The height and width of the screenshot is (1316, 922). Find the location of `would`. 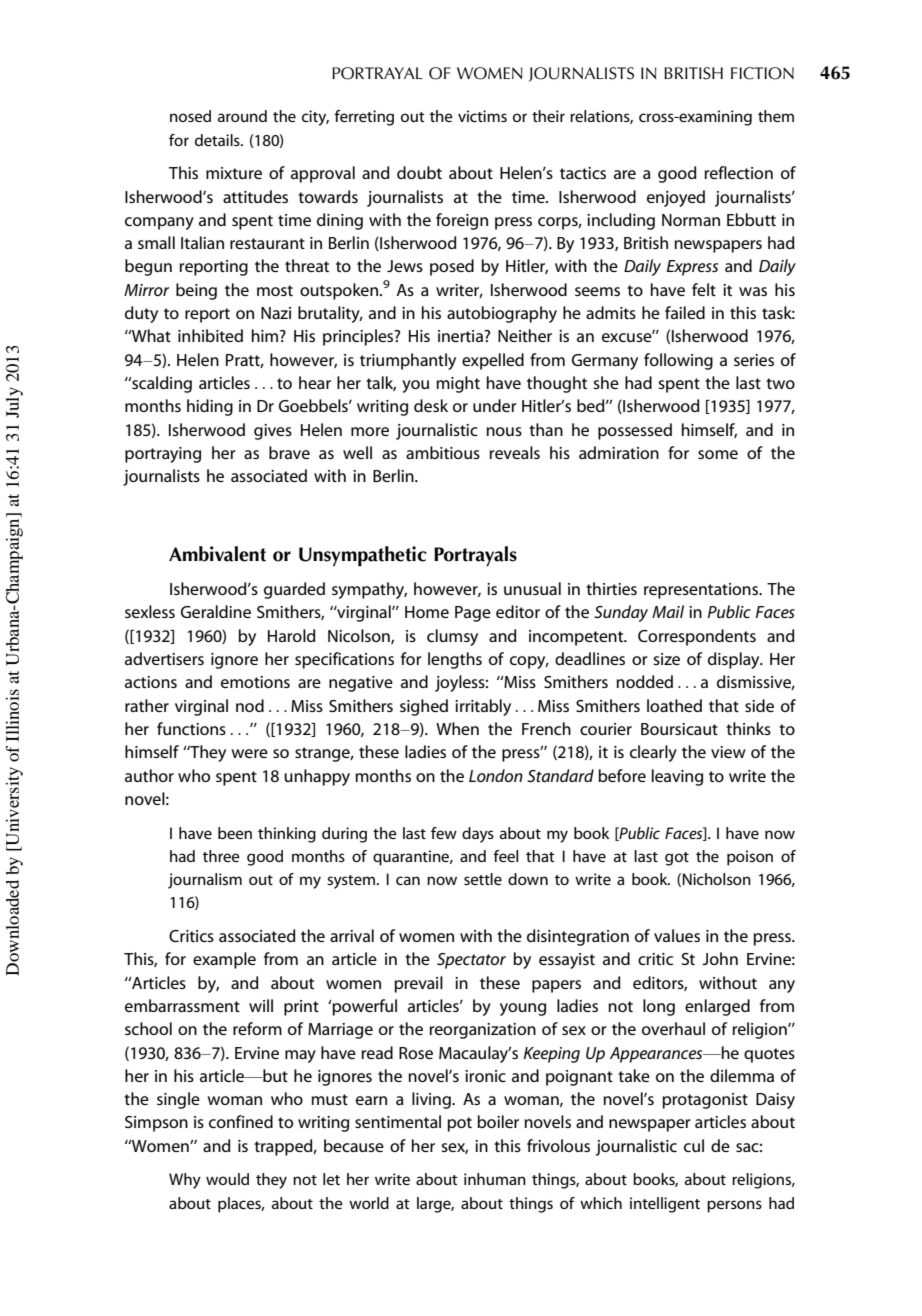

would is located at coordinates (227, 1179).
